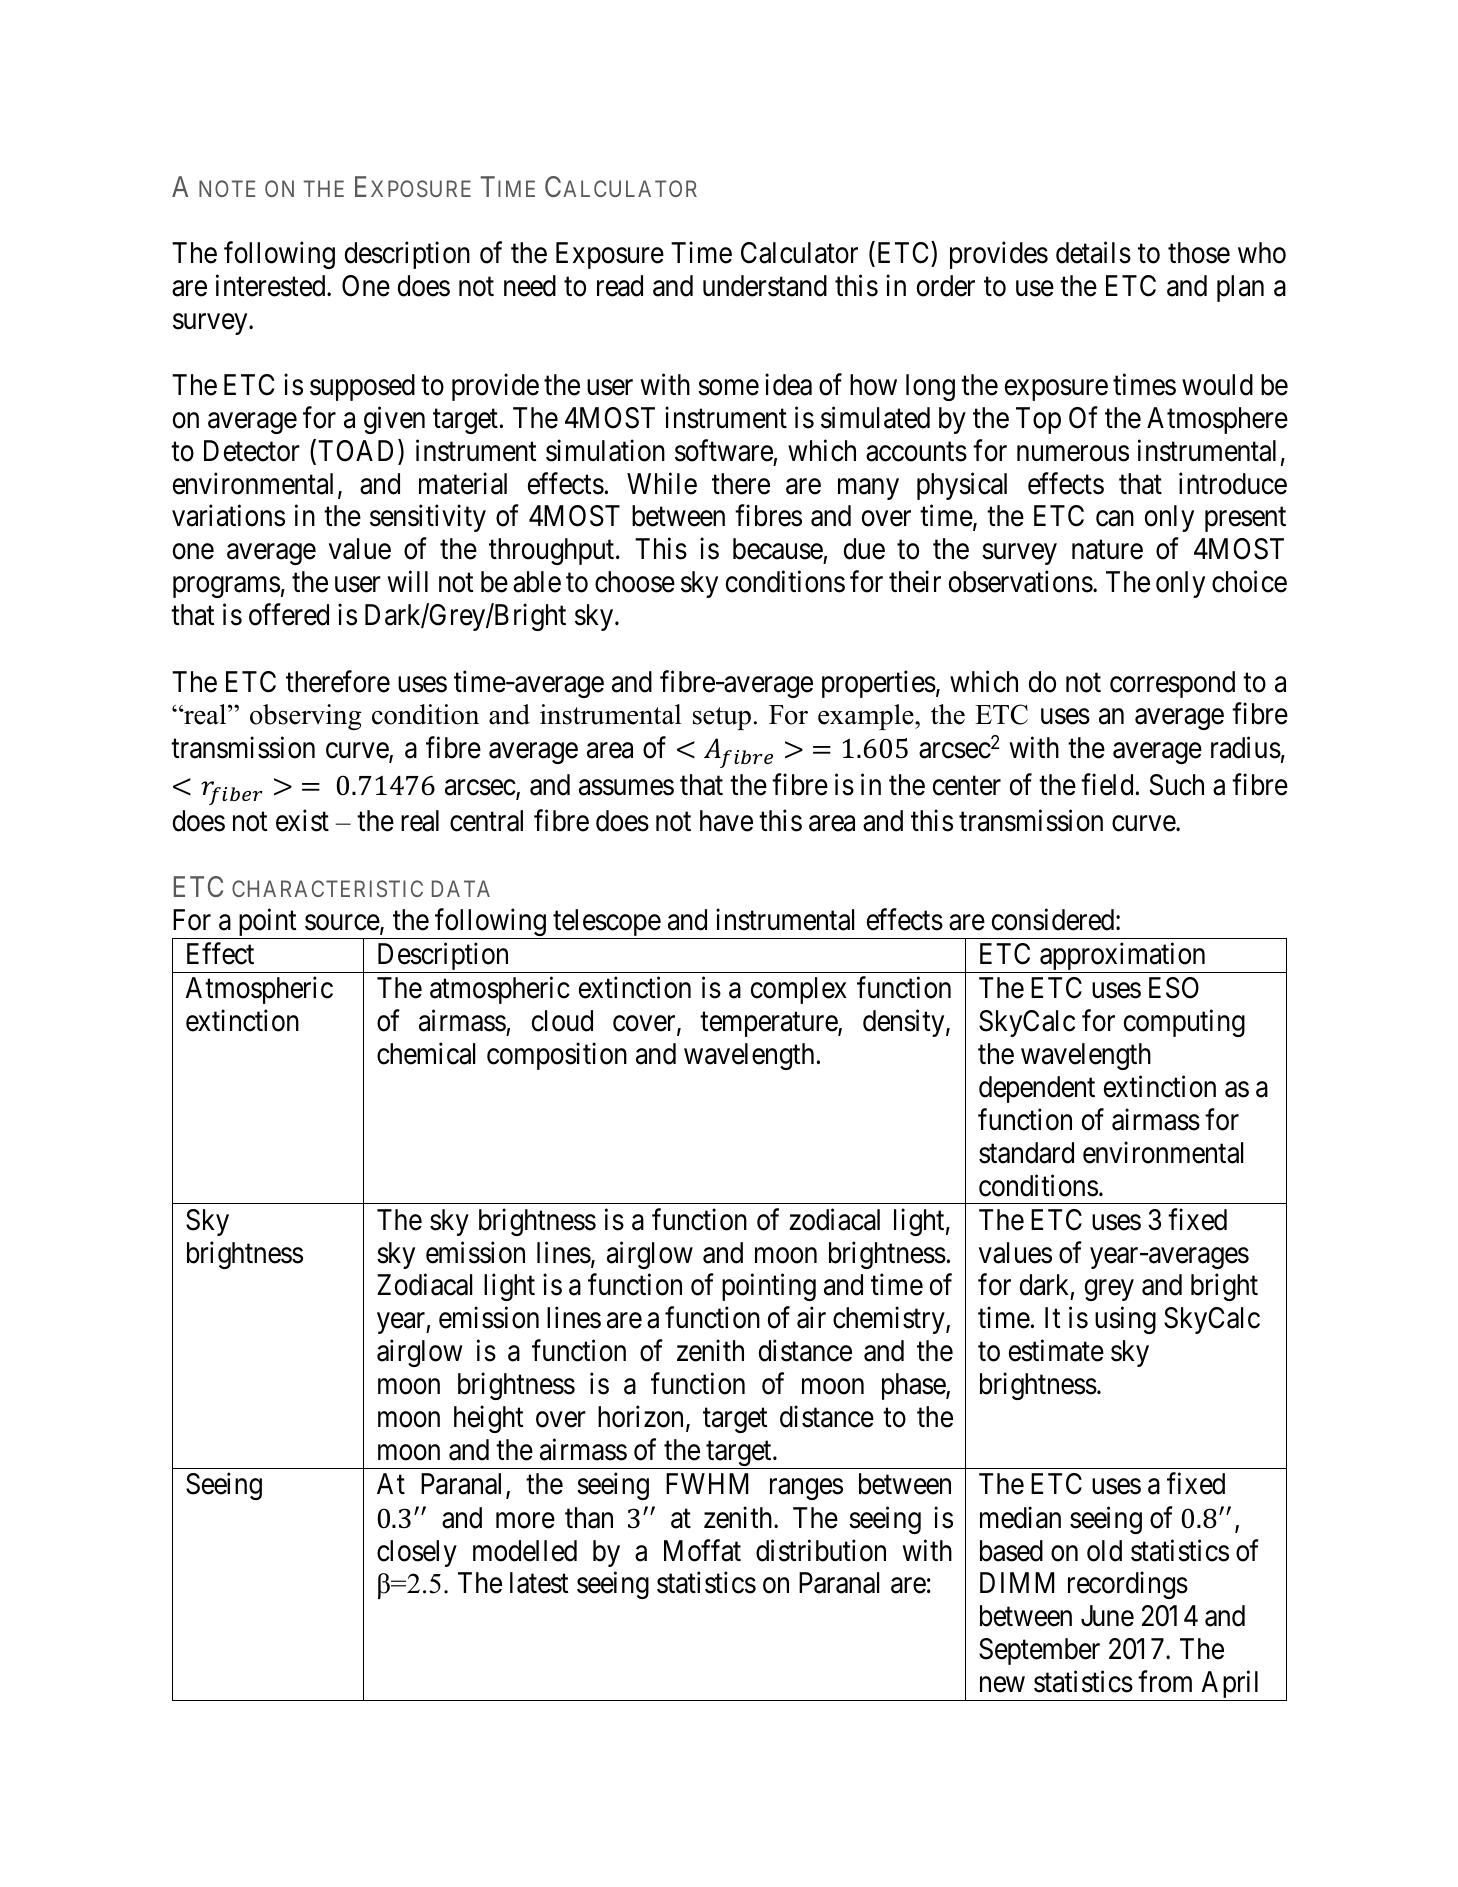  I want to click on understand, so click(765, 286).
